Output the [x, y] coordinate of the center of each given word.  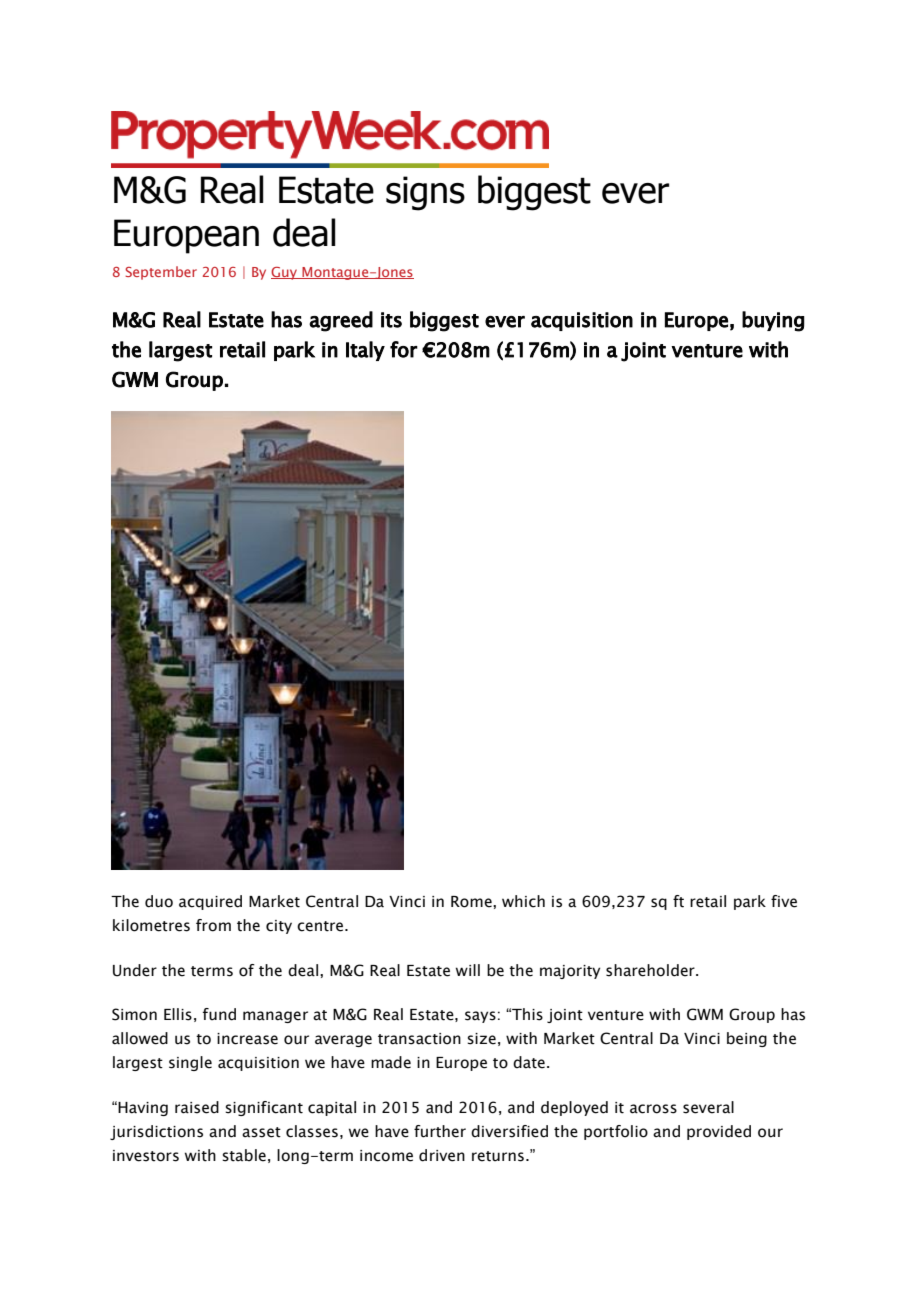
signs [425, 193]
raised [197, 1107]
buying [773, 321]
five [784, 901]
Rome [472, 902]
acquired [210, 902]
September [161, 273]
